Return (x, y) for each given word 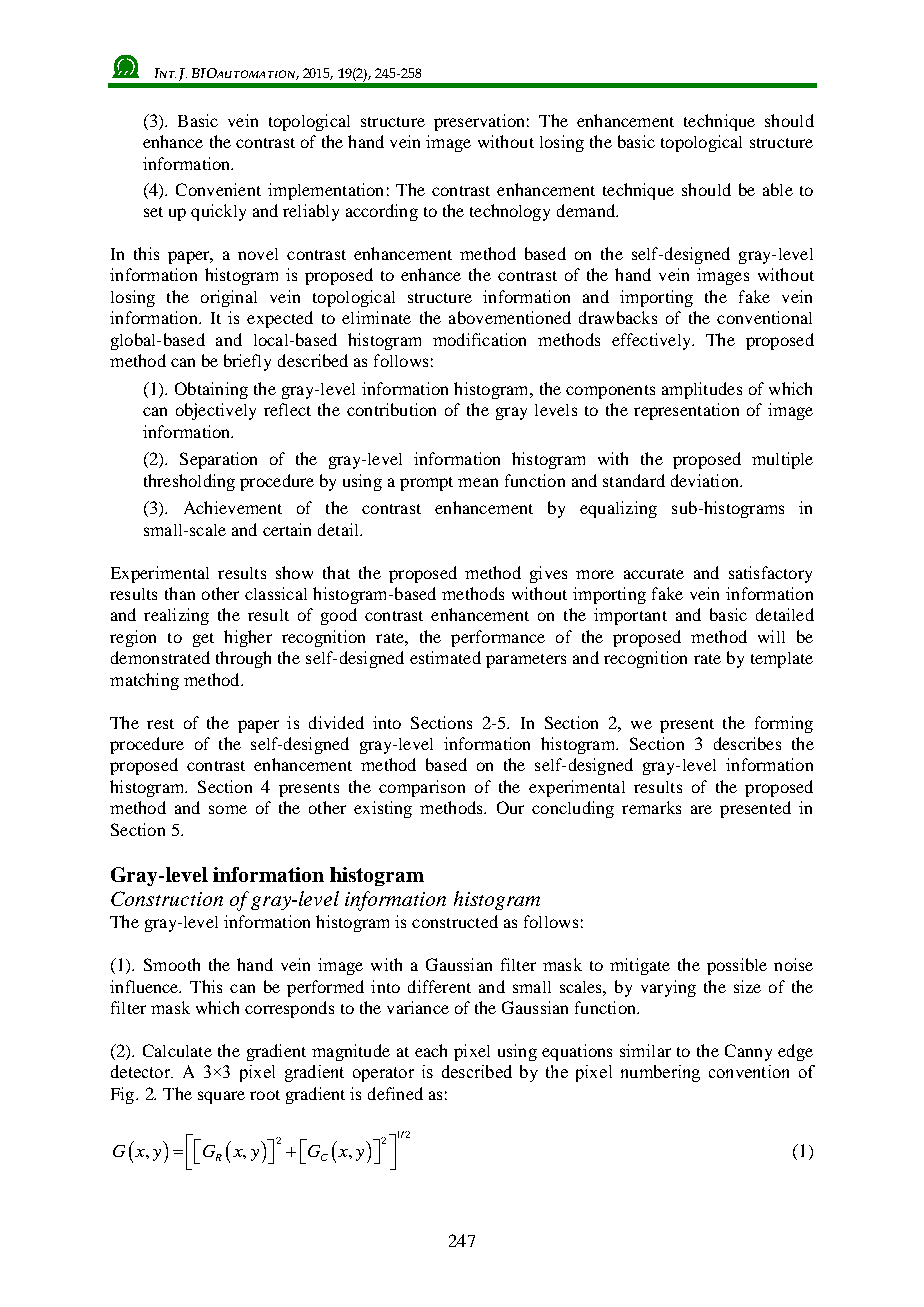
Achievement (233, 507)
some (228, 809)
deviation (706, 480)
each (431, 1050)
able (778, 189)
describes (747, 743)
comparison (422, 788)
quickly (218, 212)
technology (510, 212)
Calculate (177, 1050)
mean (478, 482)
